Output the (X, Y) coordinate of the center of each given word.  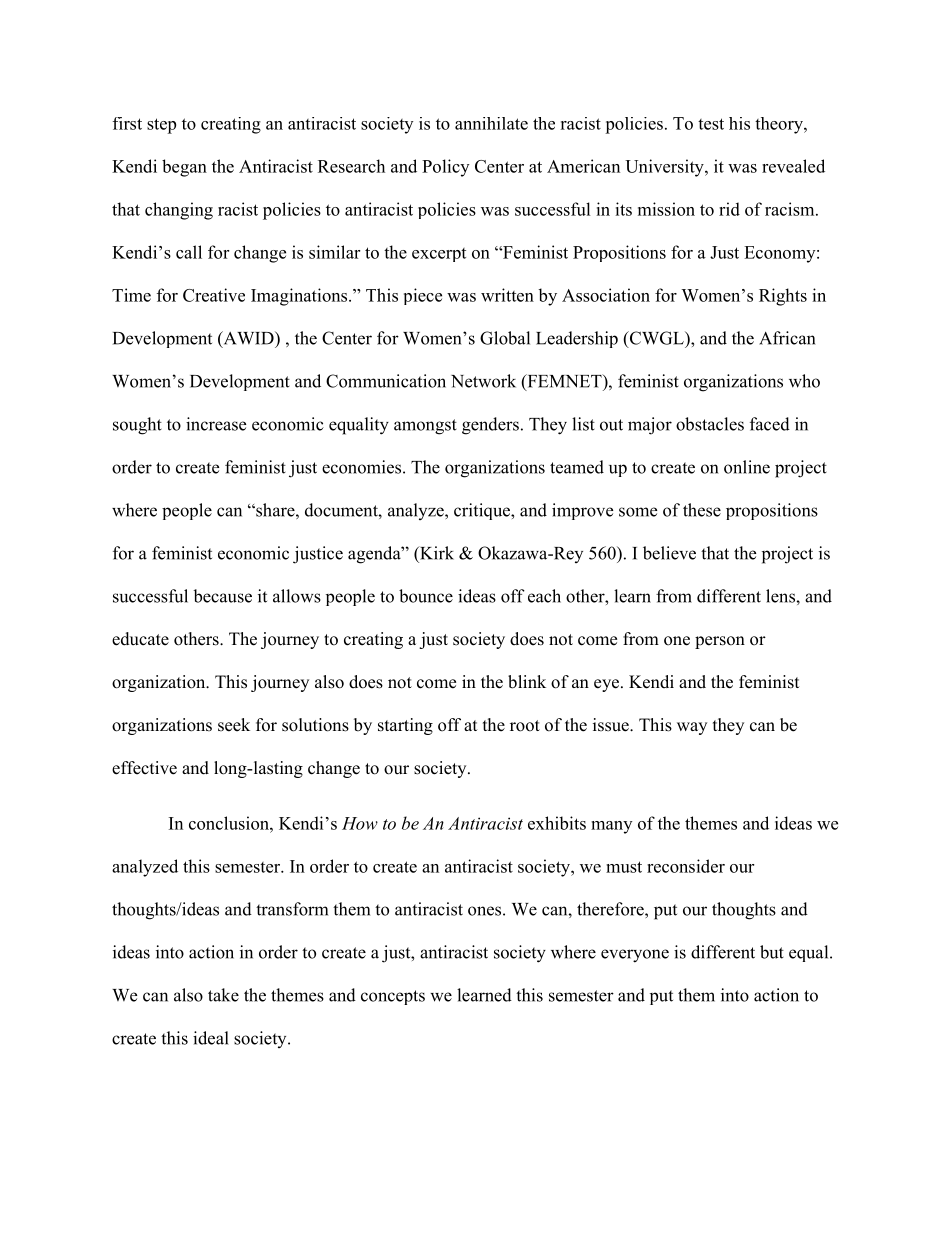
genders (490, 426)
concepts (393, 997)
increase (216, 424)
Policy (445, 168)
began (184, 168)
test (711, 124)
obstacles (710, 424)
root (525, 726)
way (692, 728)
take (223, 995)
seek (234, 725)
